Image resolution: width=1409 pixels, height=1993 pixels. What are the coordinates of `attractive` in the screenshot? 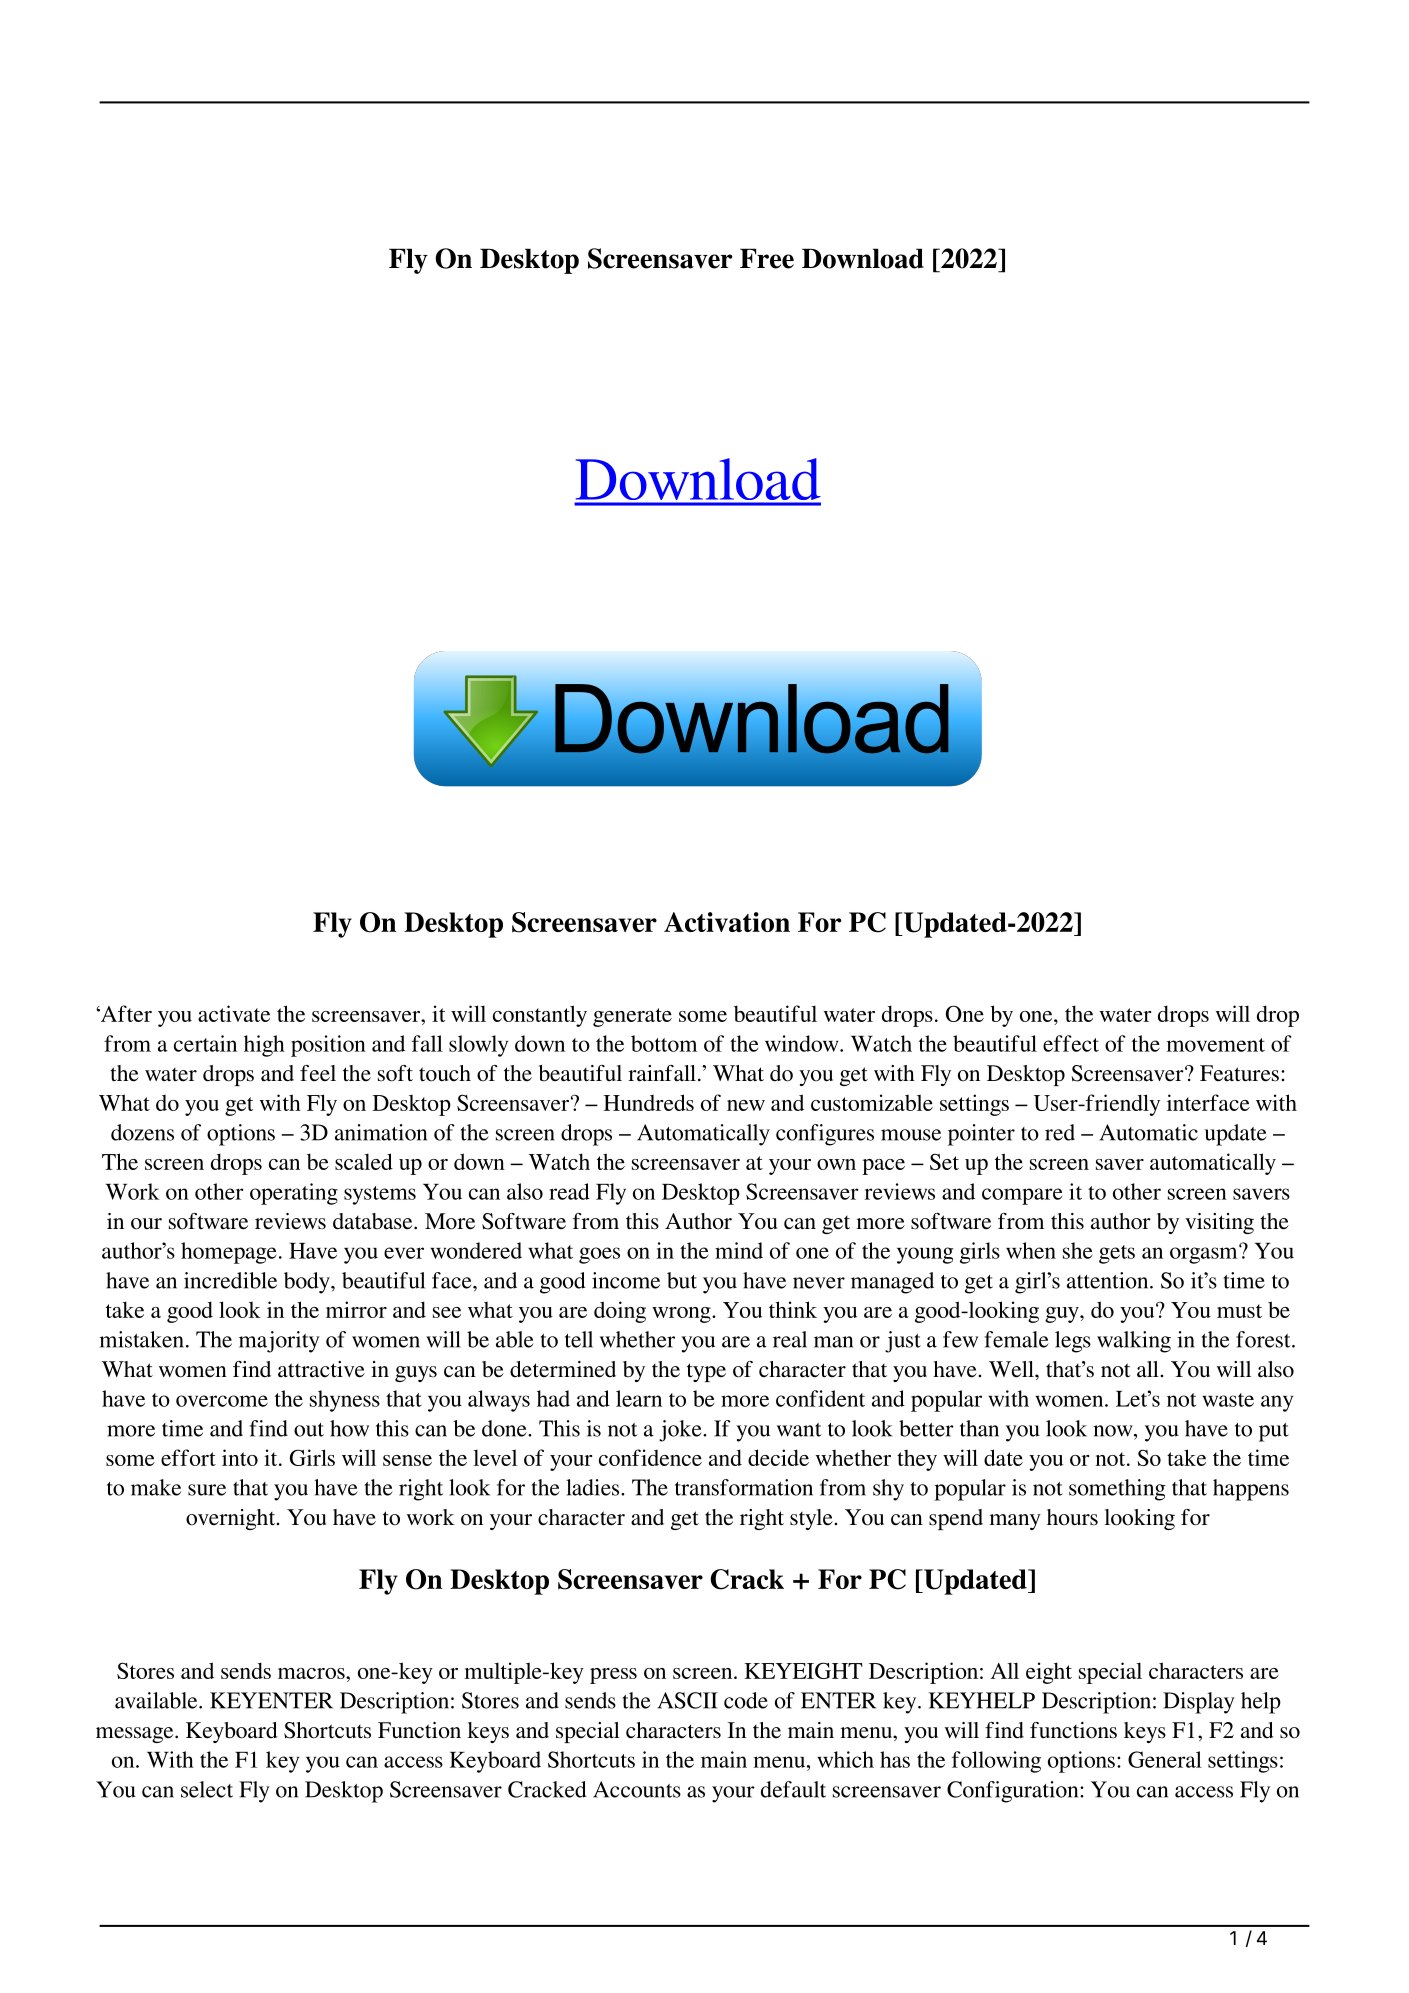 It's located at (321, 1369).
